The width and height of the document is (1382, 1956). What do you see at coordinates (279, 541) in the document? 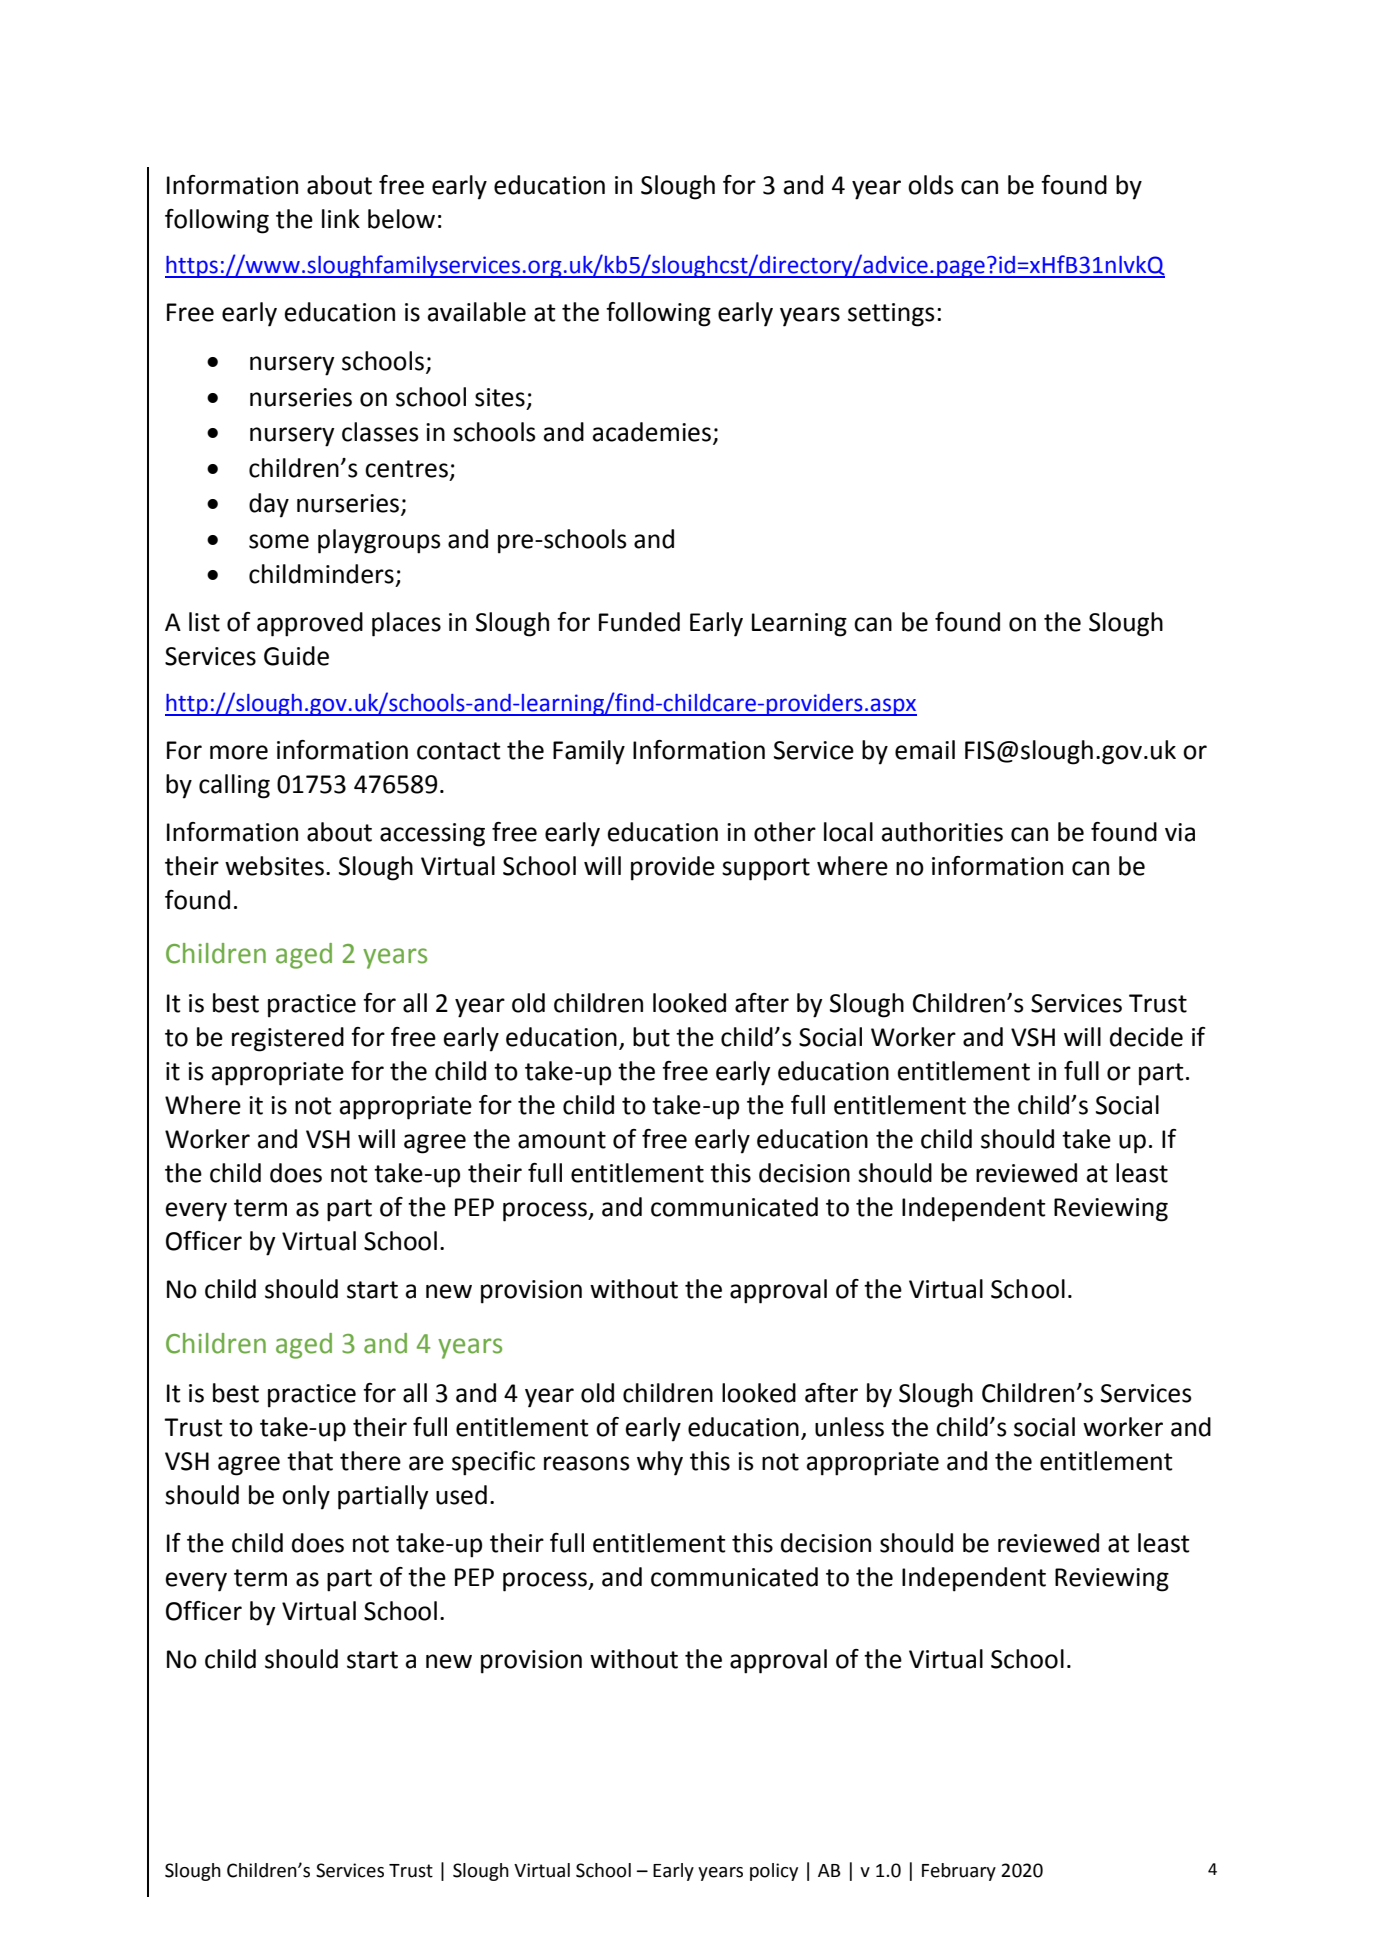
I see `some` at bounding box center [279, 541].
